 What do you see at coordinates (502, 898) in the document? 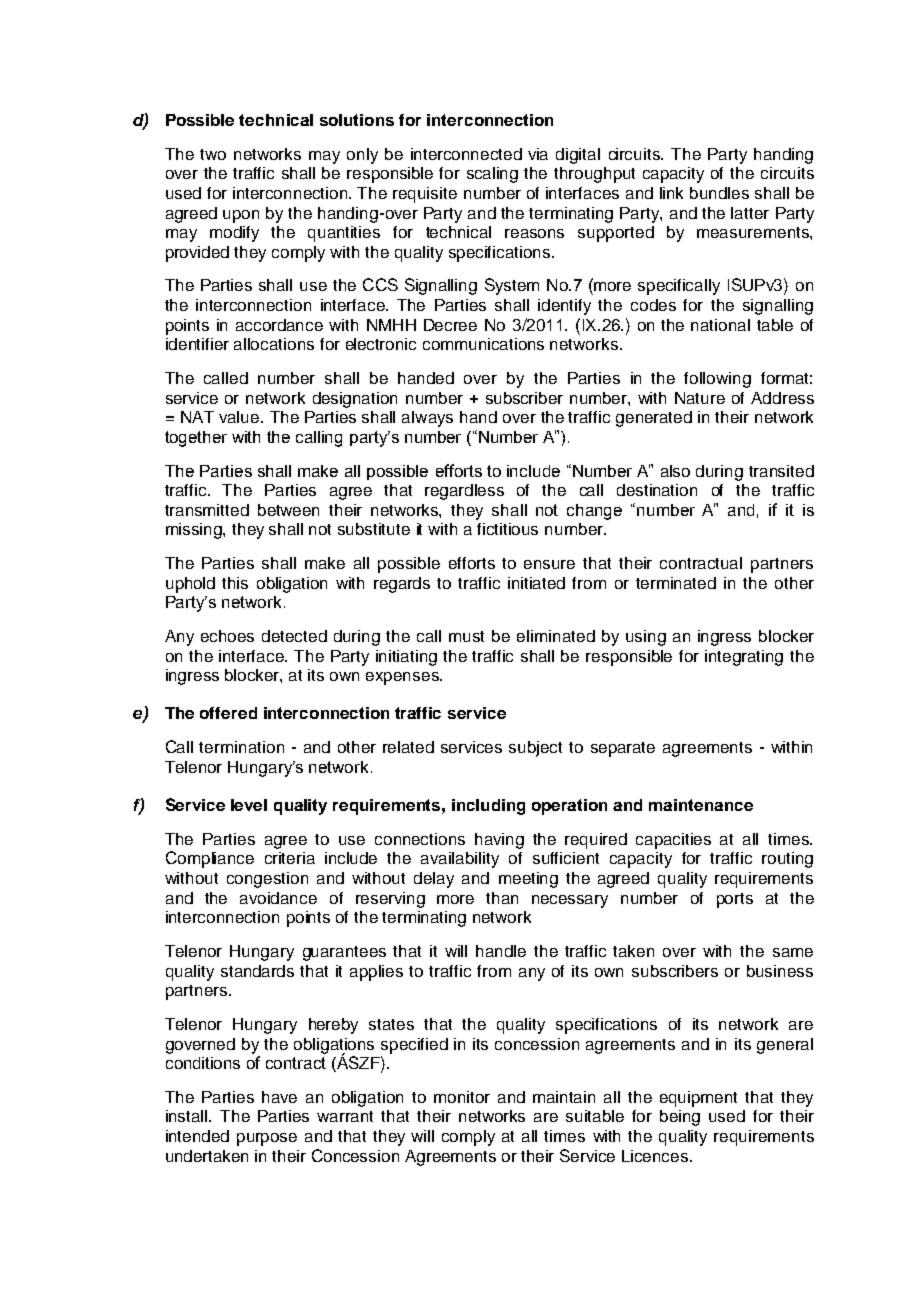
I see `than` at bounding box center [502, 898].
